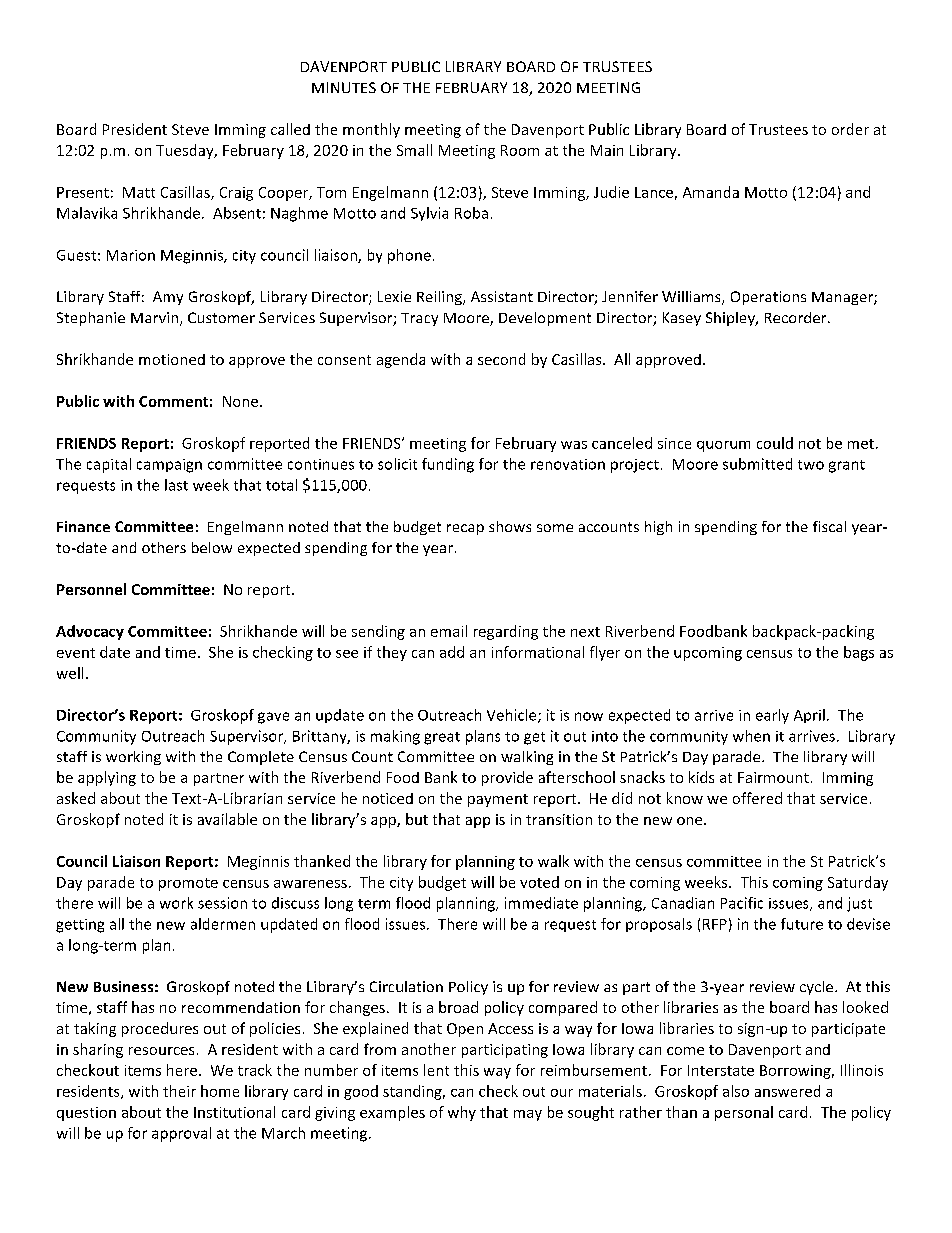 The image size is (952, 1233). I want to click on Amanda, so click(711, 192).
